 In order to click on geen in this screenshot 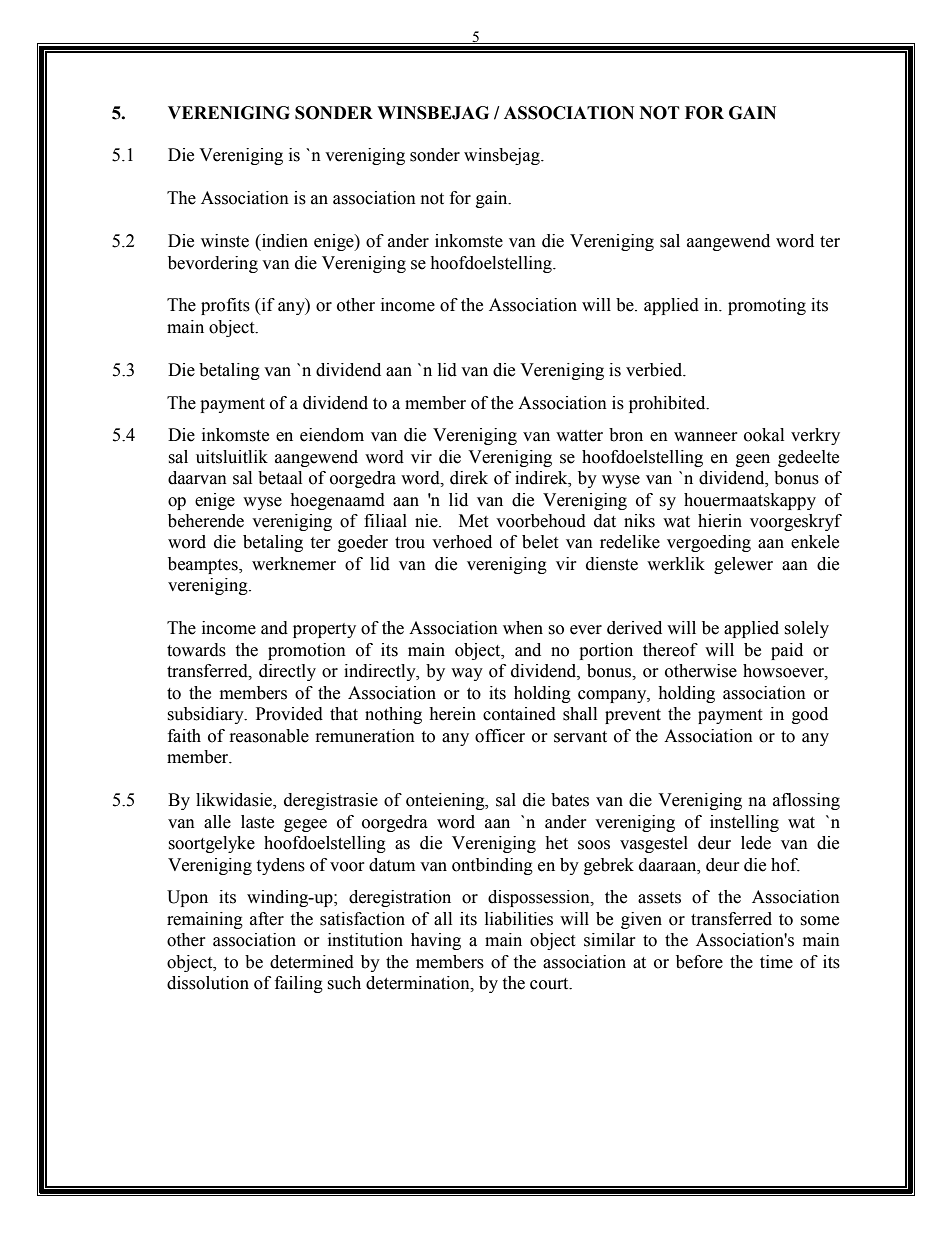, I will do `click(753, 460)`.
